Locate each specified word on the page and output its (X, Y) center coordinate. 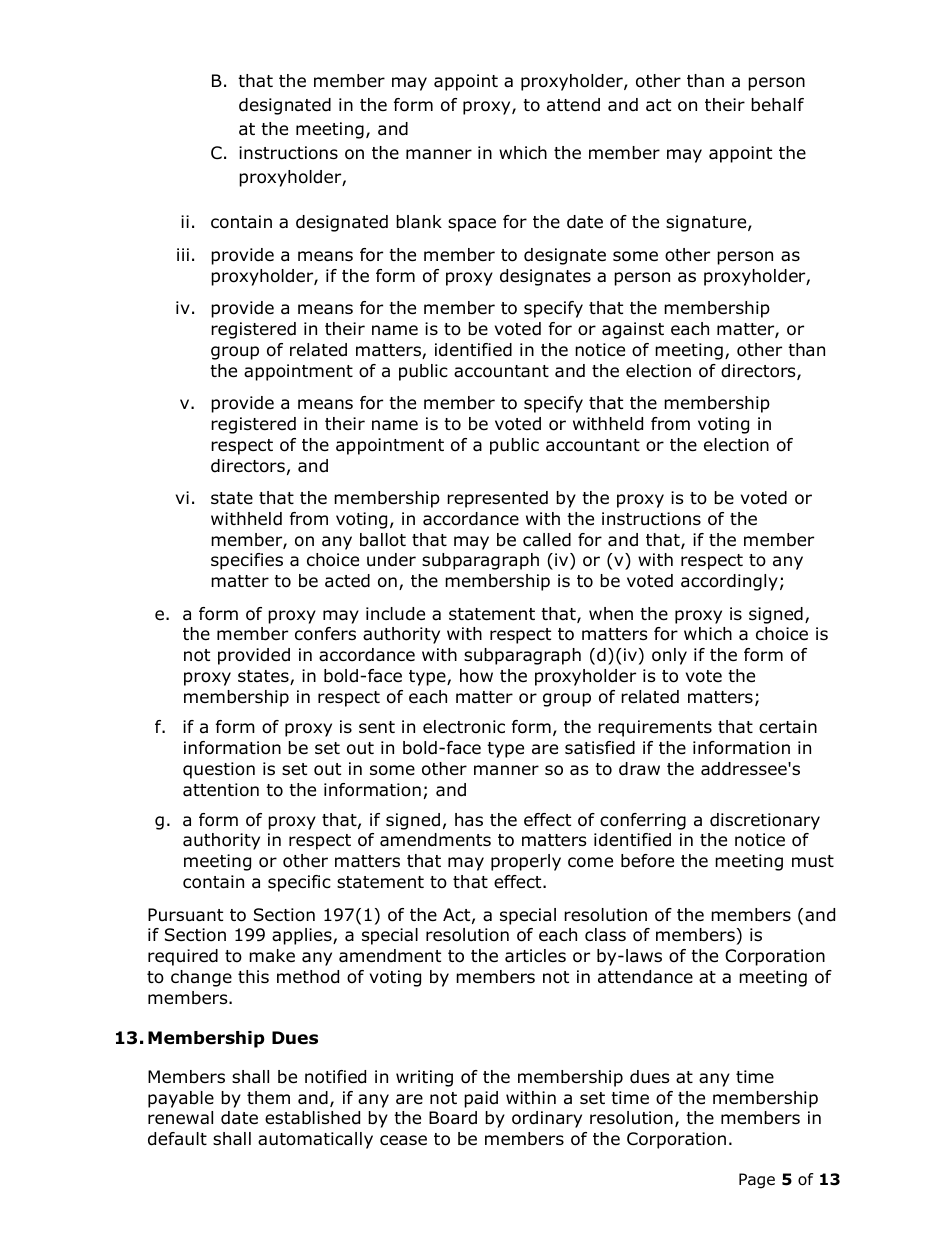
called (547, 540)
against (633, 330)
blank (419, 222)
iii (183, 254)
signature (707, 223)
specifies (247, 561)
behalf (777, 105)
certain (788, 727)
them (268, 1097)
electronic (464, 727)
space (472, 225)
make (272, 955)
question (219, 770)
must (813, 861)
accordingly (729, 582)
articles (535, 956)
